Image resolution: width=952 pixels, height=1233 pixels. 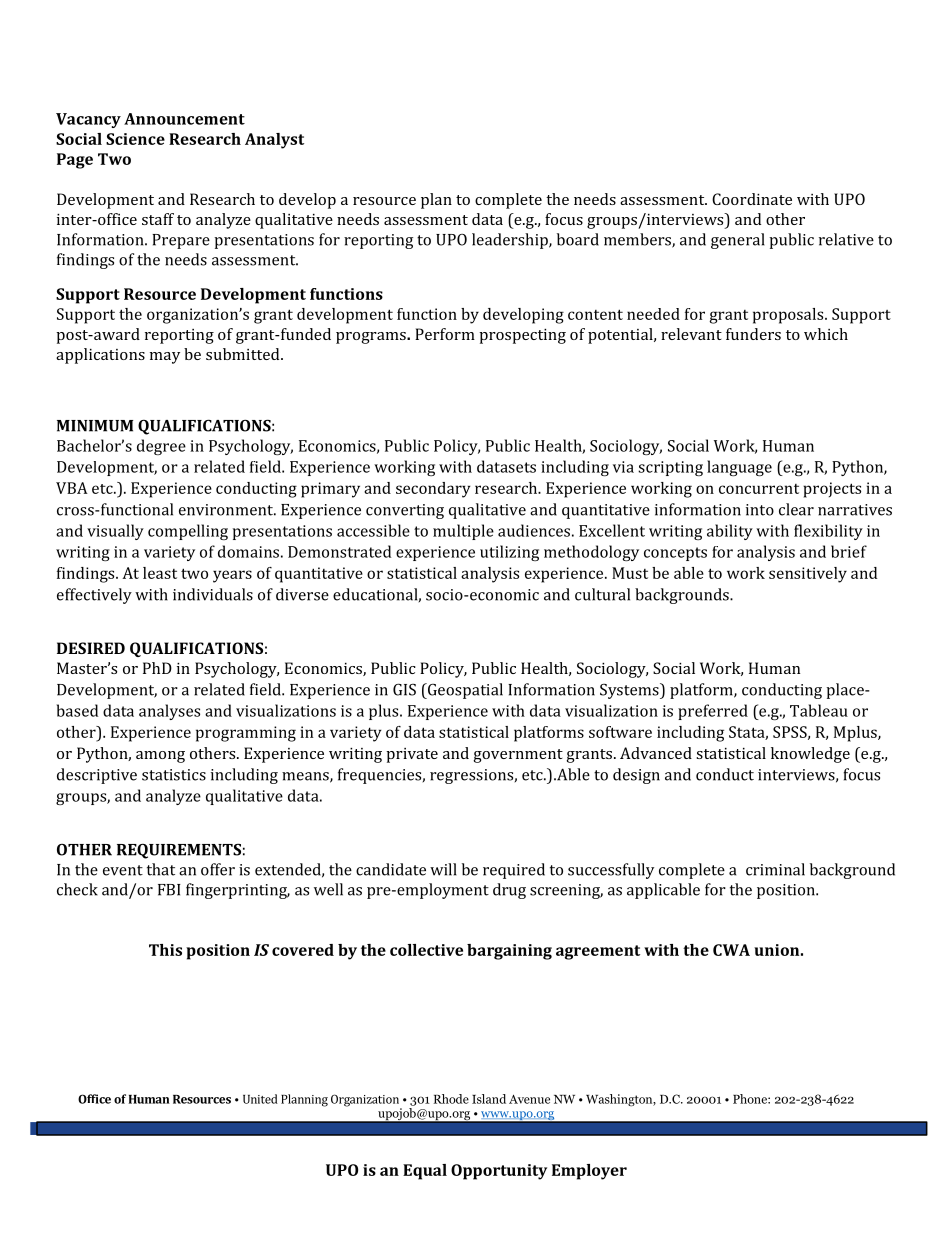 I want to click on ability, so click(x=730, y=532).
